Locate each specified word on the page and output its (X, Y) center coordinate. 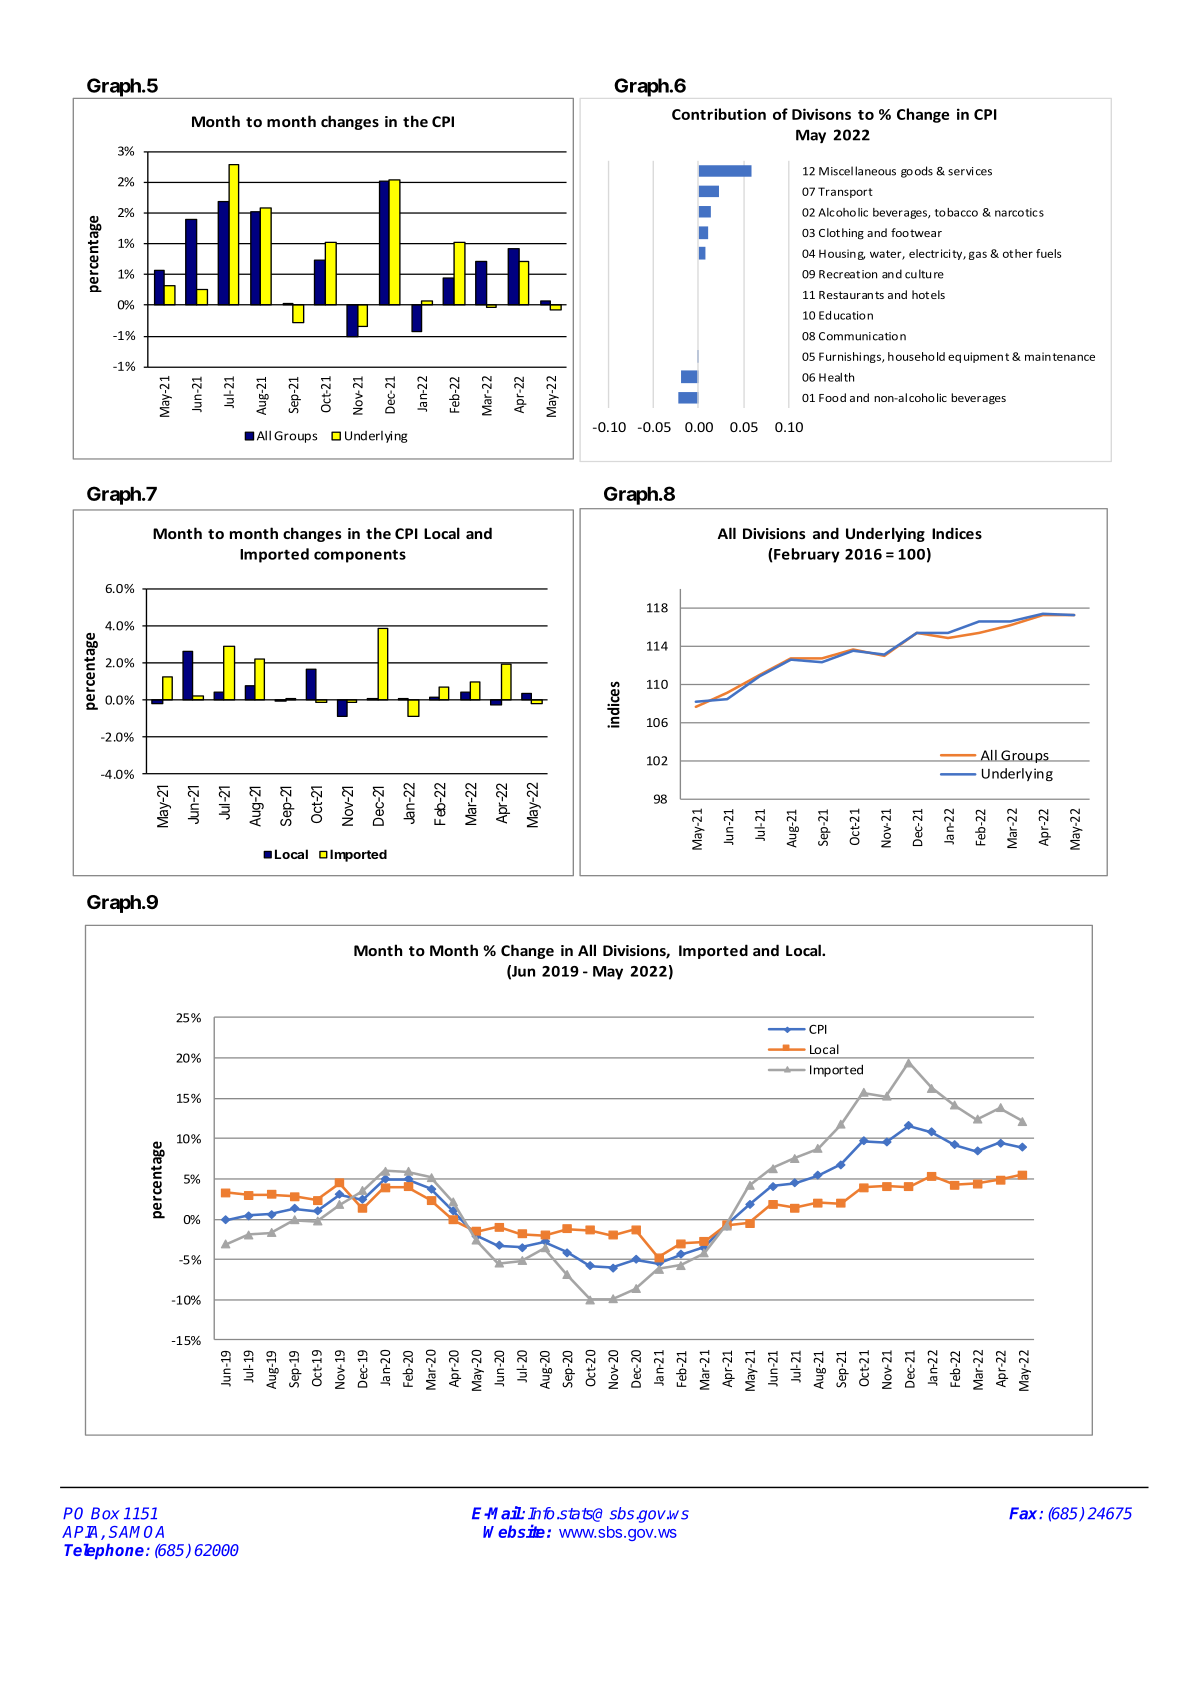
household (916, 356)
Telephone (104, 1552)
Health (836, 377)
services (970, 171)
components (360, 556)
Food (832, 397)
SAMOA (136, 1532)
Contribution (719, 114)
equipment (978, 357)
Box (105, 1513)
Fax (1025, 1513)
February (806, 555)
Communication (862, 336)
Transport (845, 192)
